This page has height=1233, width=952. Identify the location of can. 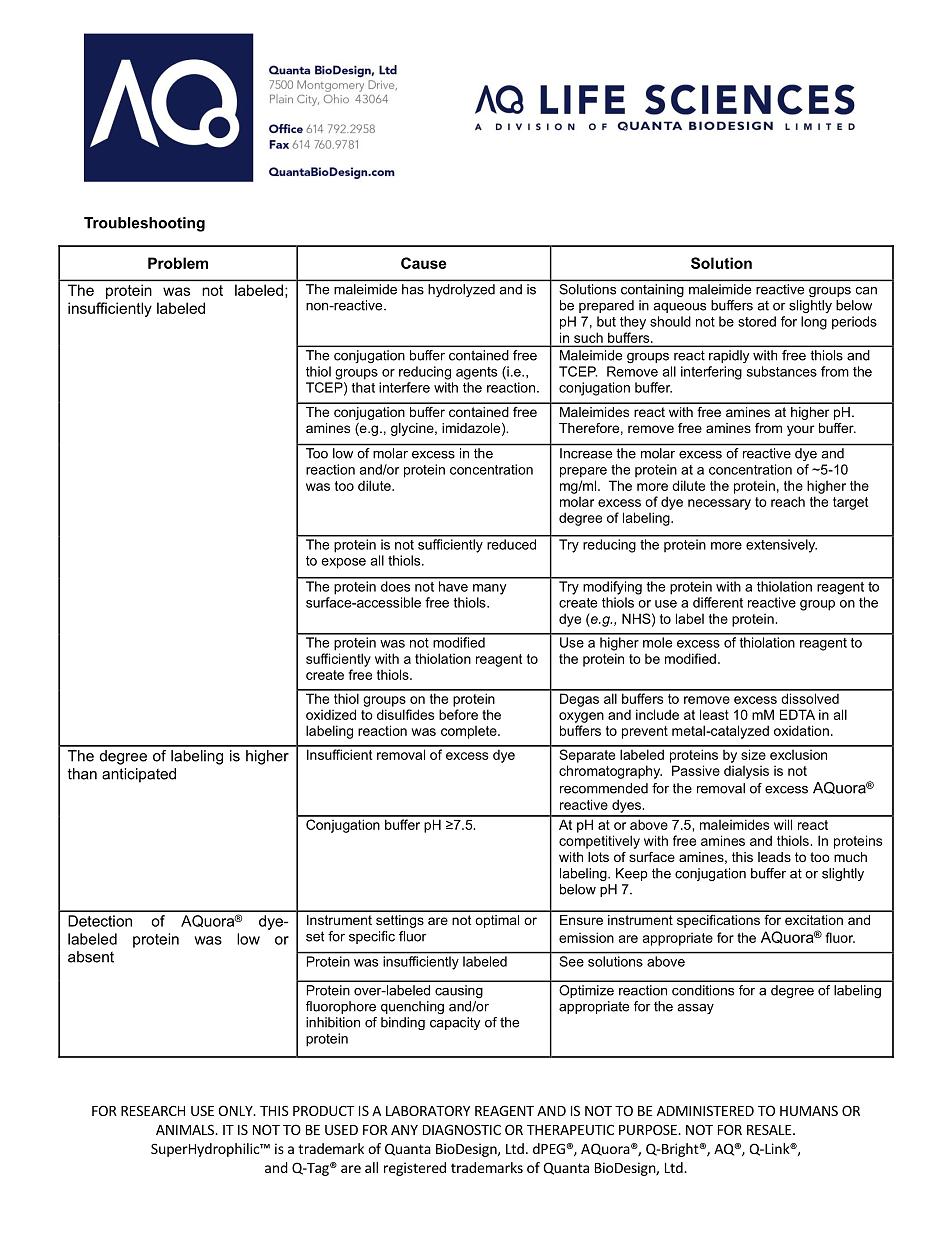
(866, 291).
